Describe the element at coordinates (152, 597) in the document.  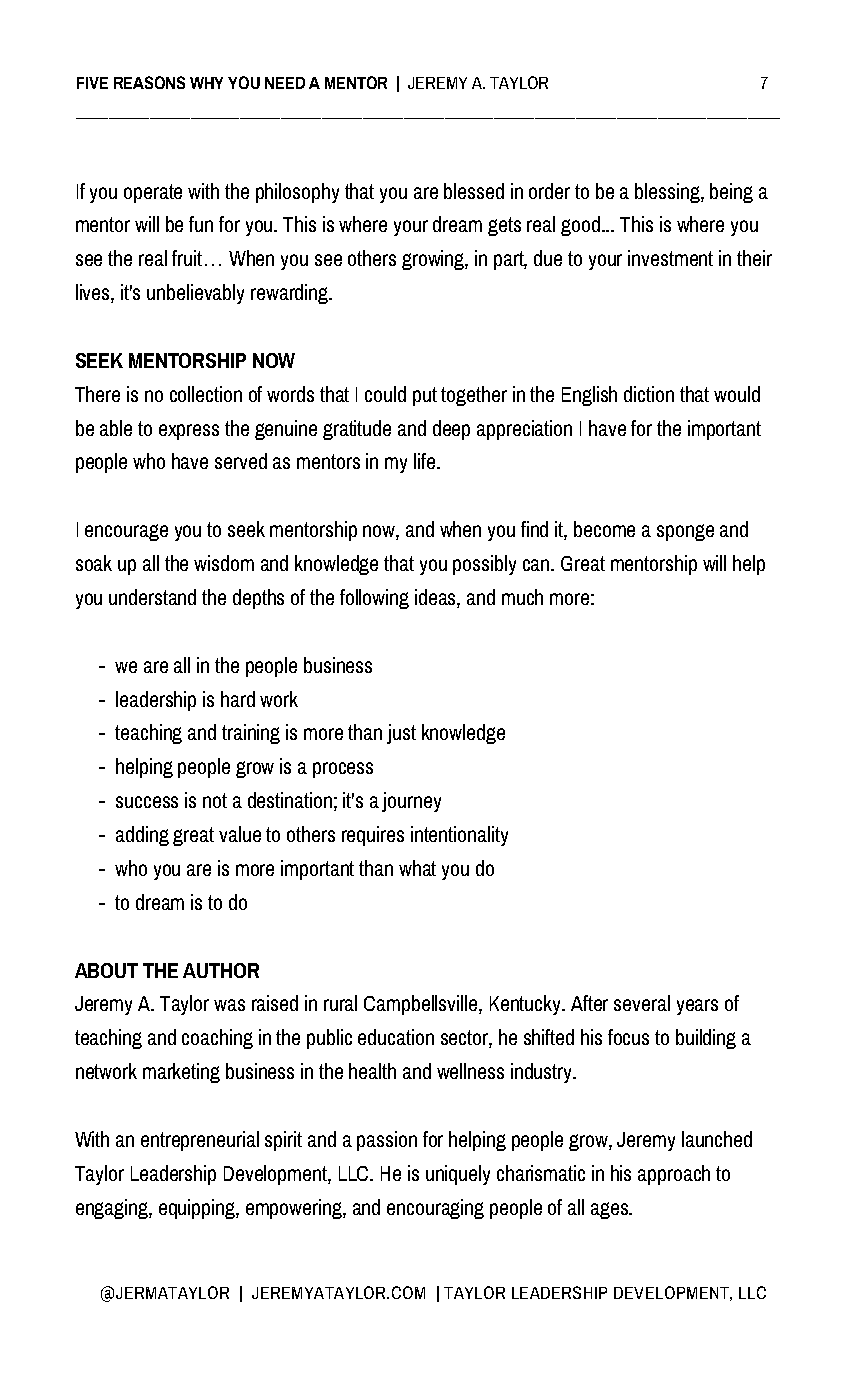
I see `understand` at that location.
